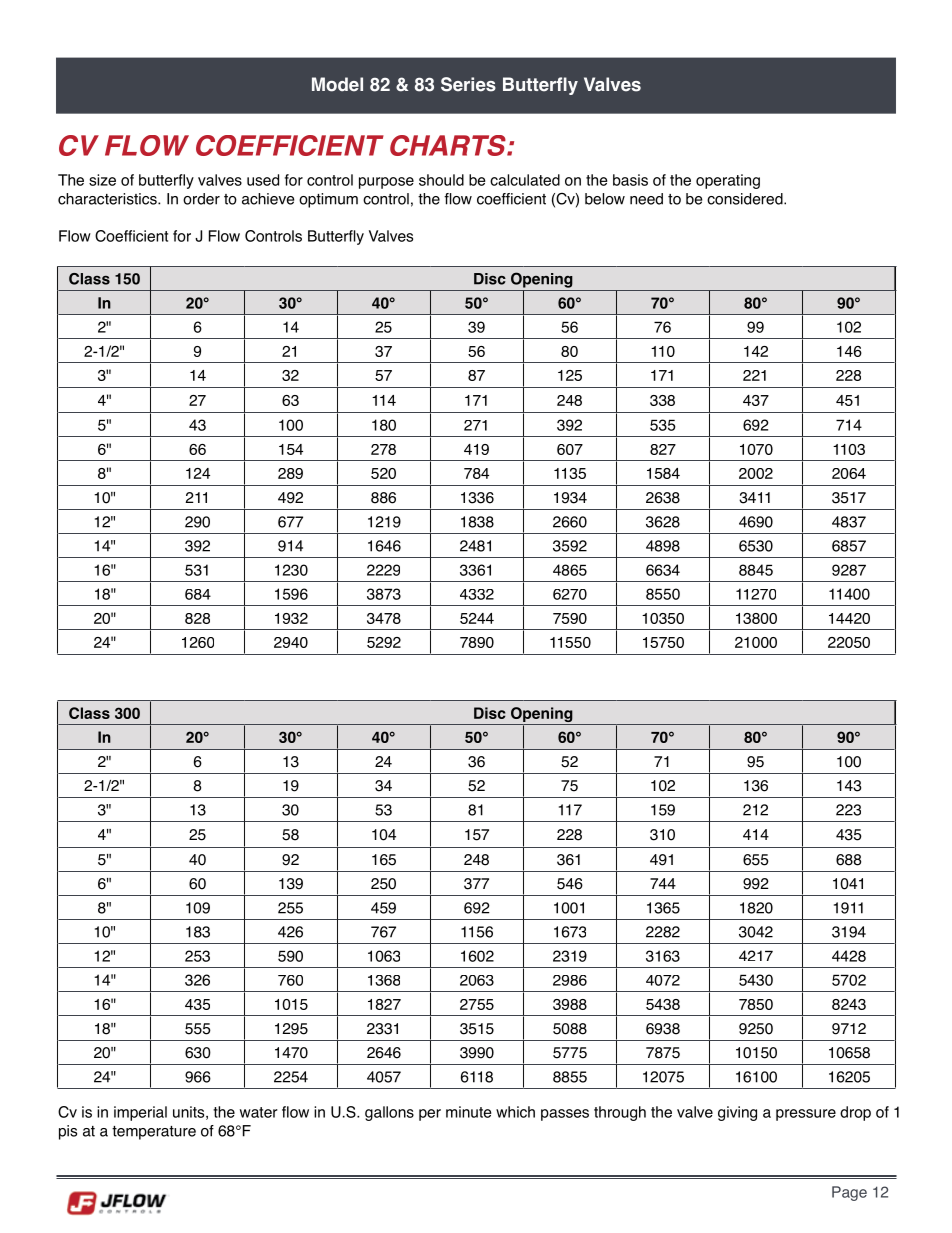  Describe the element at coordinates (646, 199) in the page. I see `need` at that location.
